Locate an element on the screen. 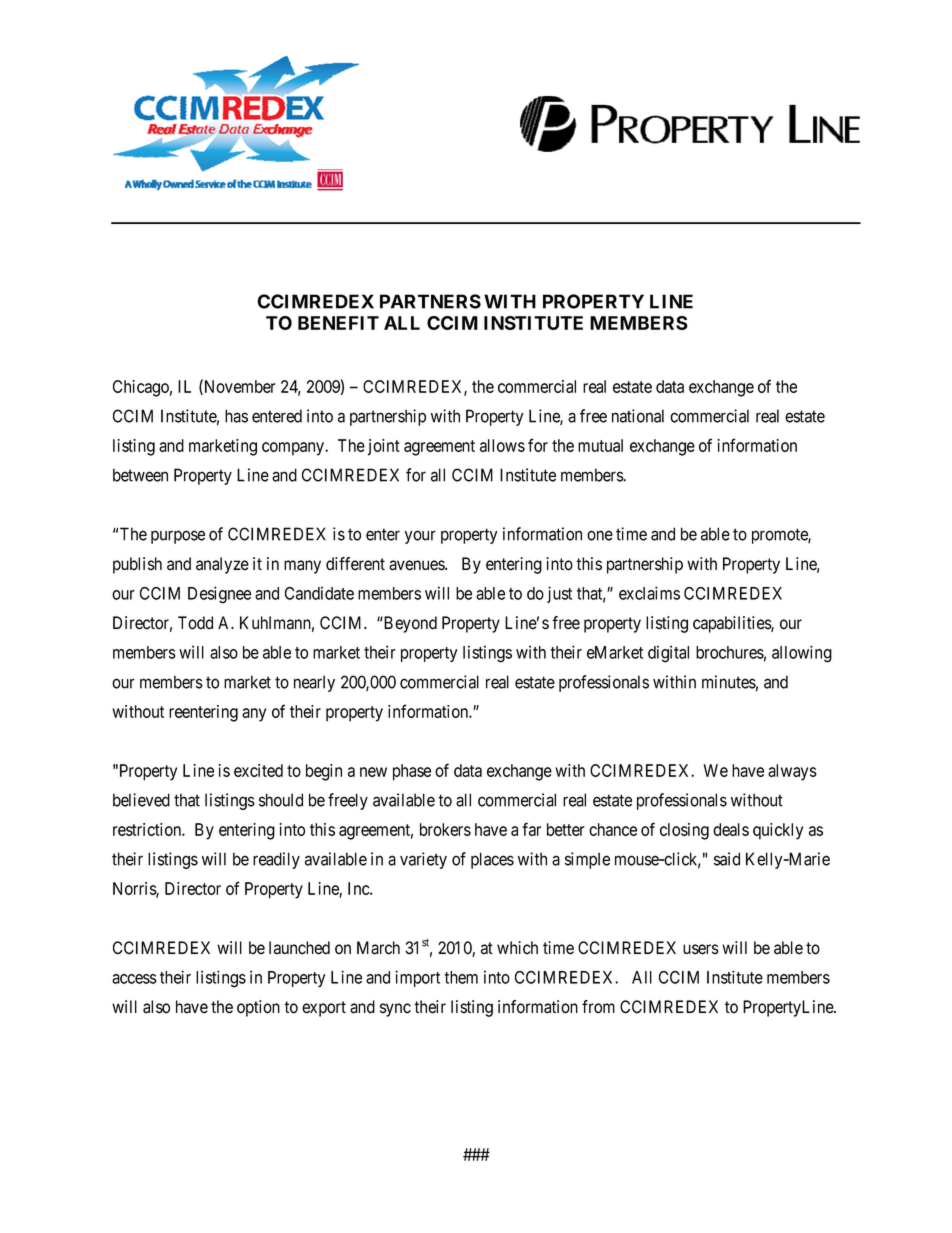  BENEFIT is located at coordinates (338, 323).
